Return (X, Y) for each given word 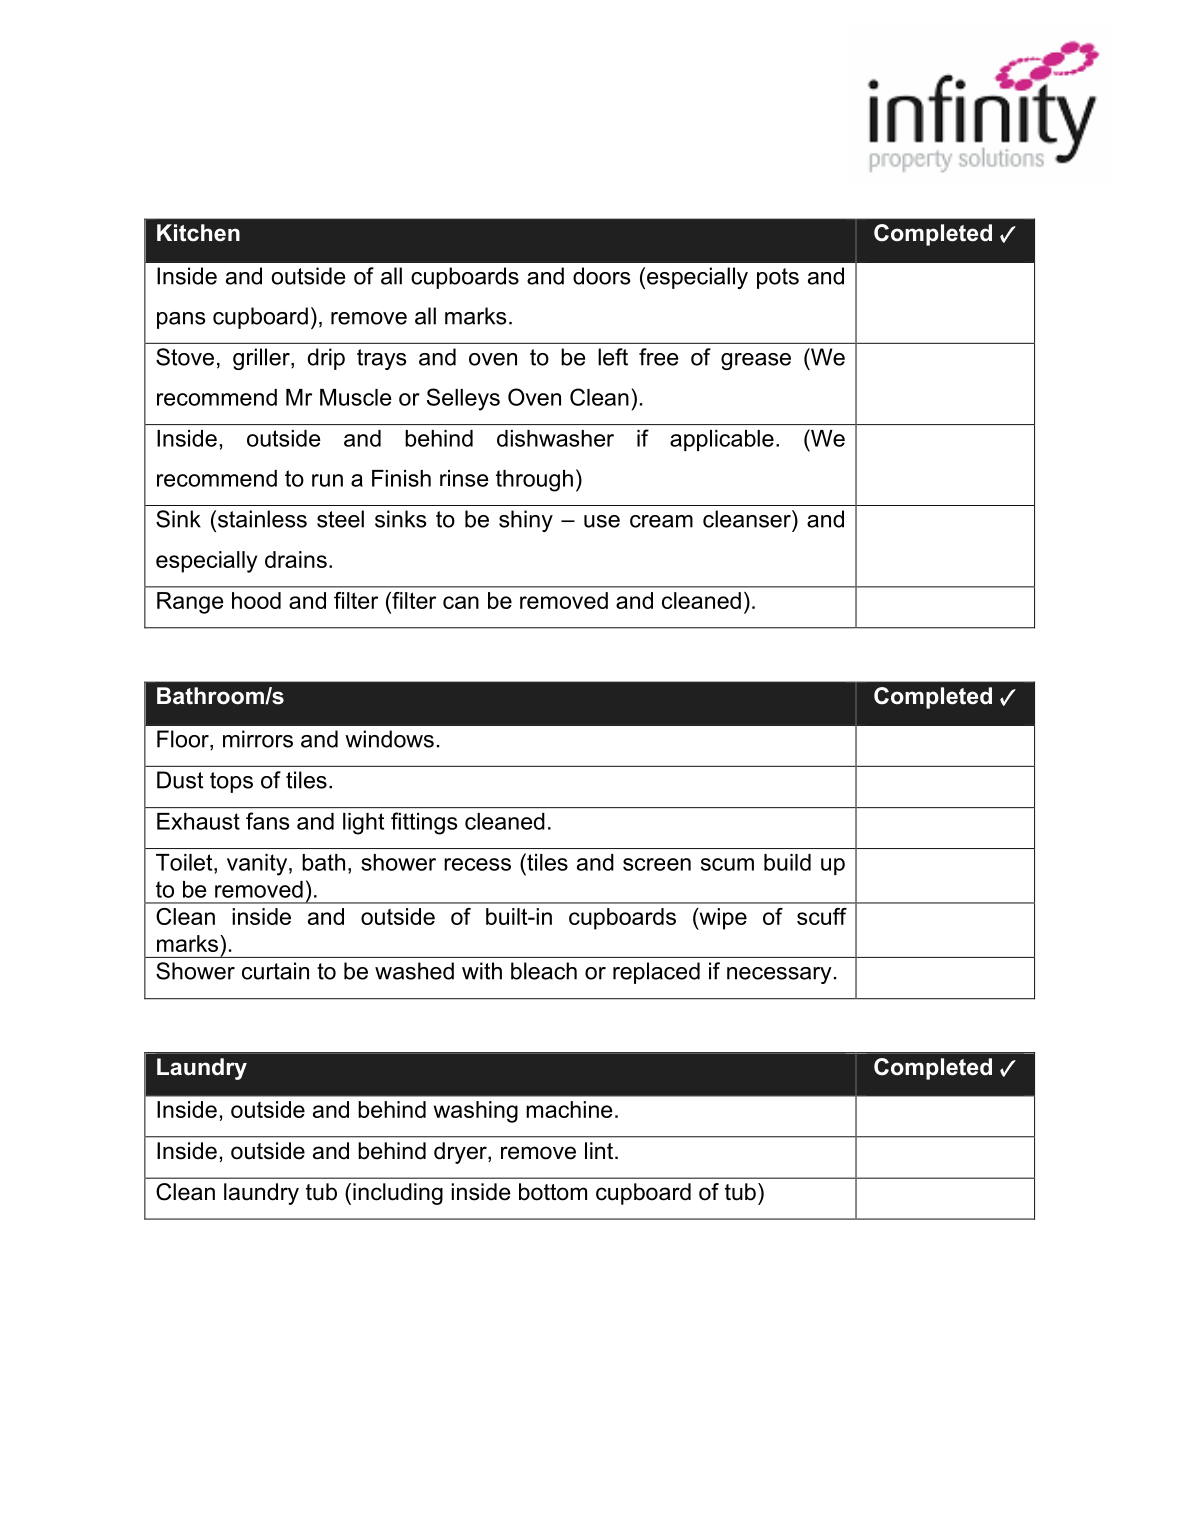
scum (727, 864)
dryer (461, 1153)
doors (602, 276)
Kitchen (198, 233)
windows (389, 739)
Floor (184, 740)
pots (778, 278)
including (398, 1194)
